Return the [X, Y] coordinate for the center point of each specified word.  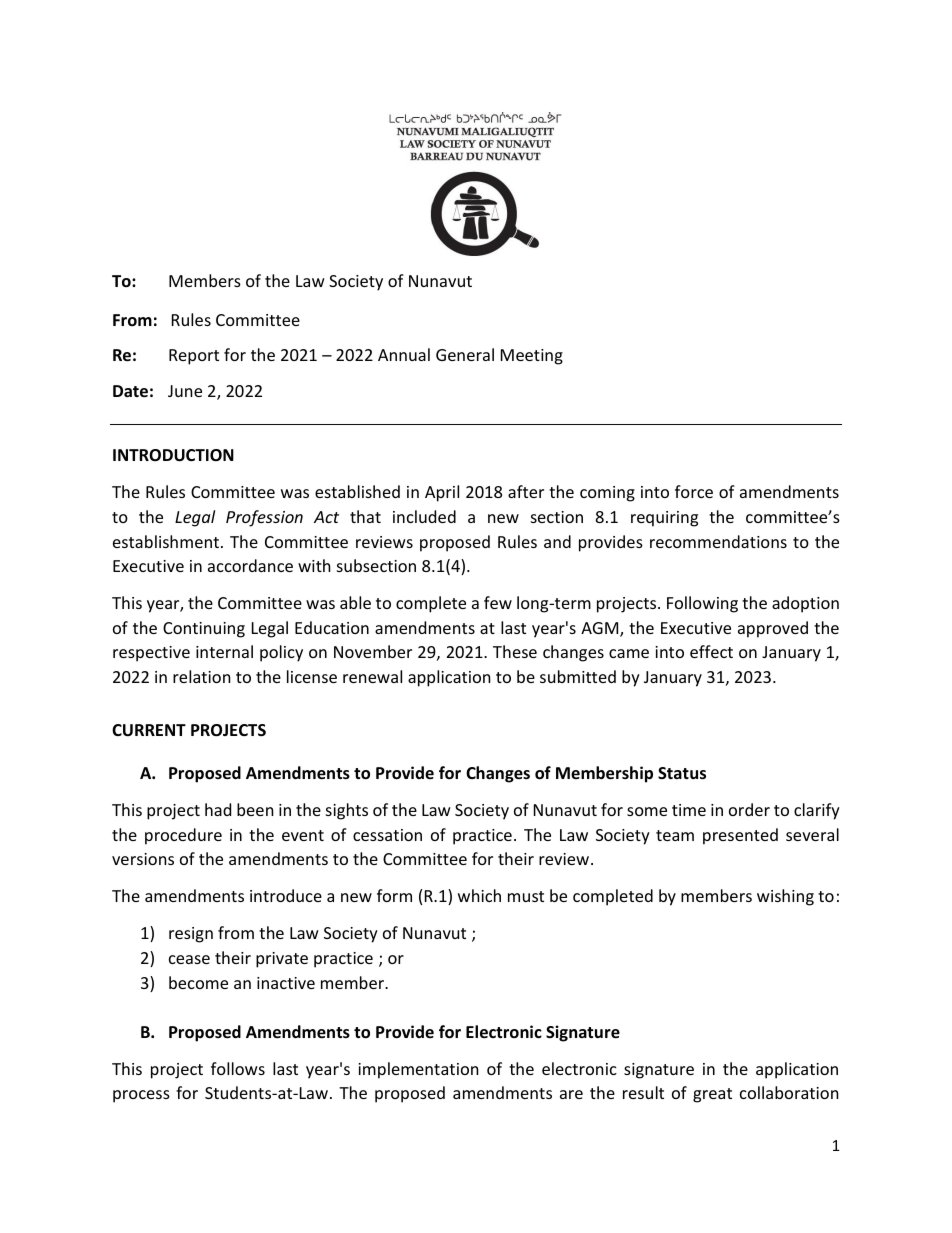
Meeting [532, 357]
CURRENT [149, 730]
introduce [286, 895]
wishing [785, 897]
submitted [578, 676]
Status [682, 773]
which [479, 895]
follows [238, 1068]
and [557, 541]
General [465, 354]
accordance [250, 565]
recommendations [718, 541]
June [185, 391]
